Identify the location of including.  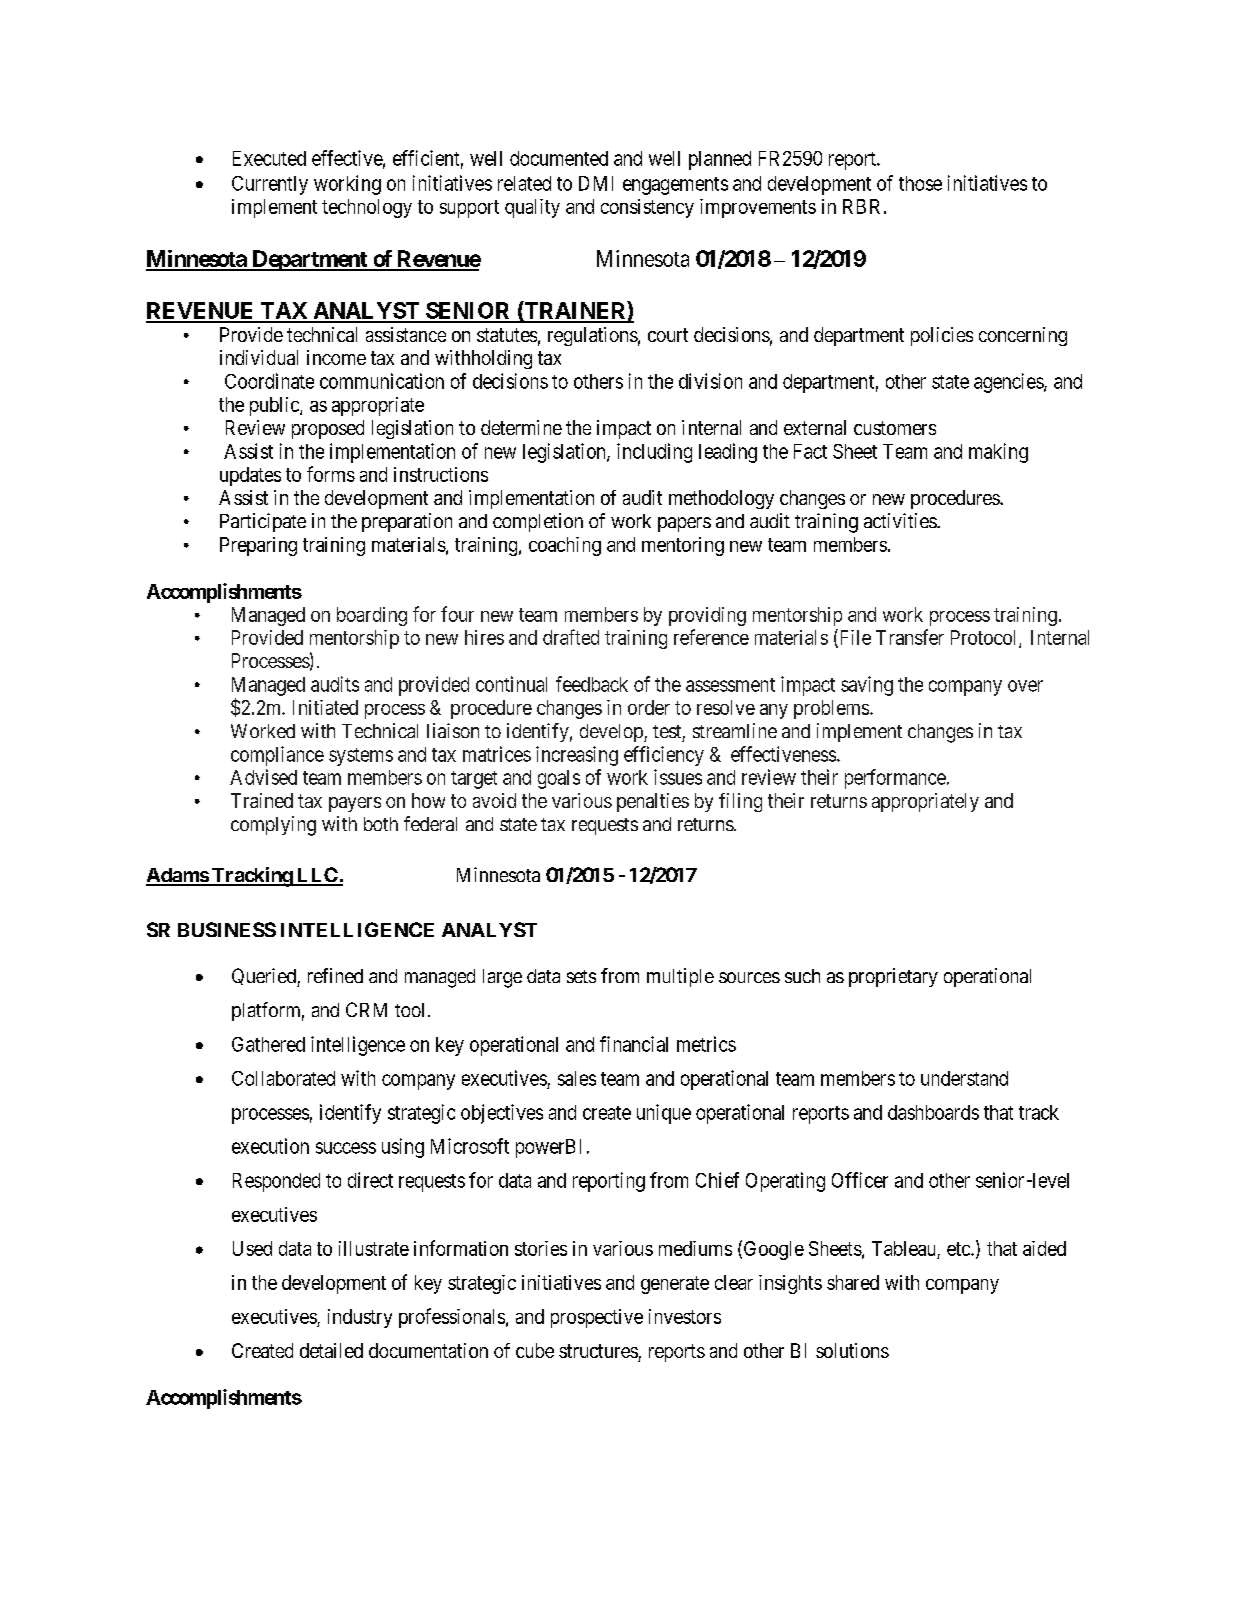
(654, 453).
